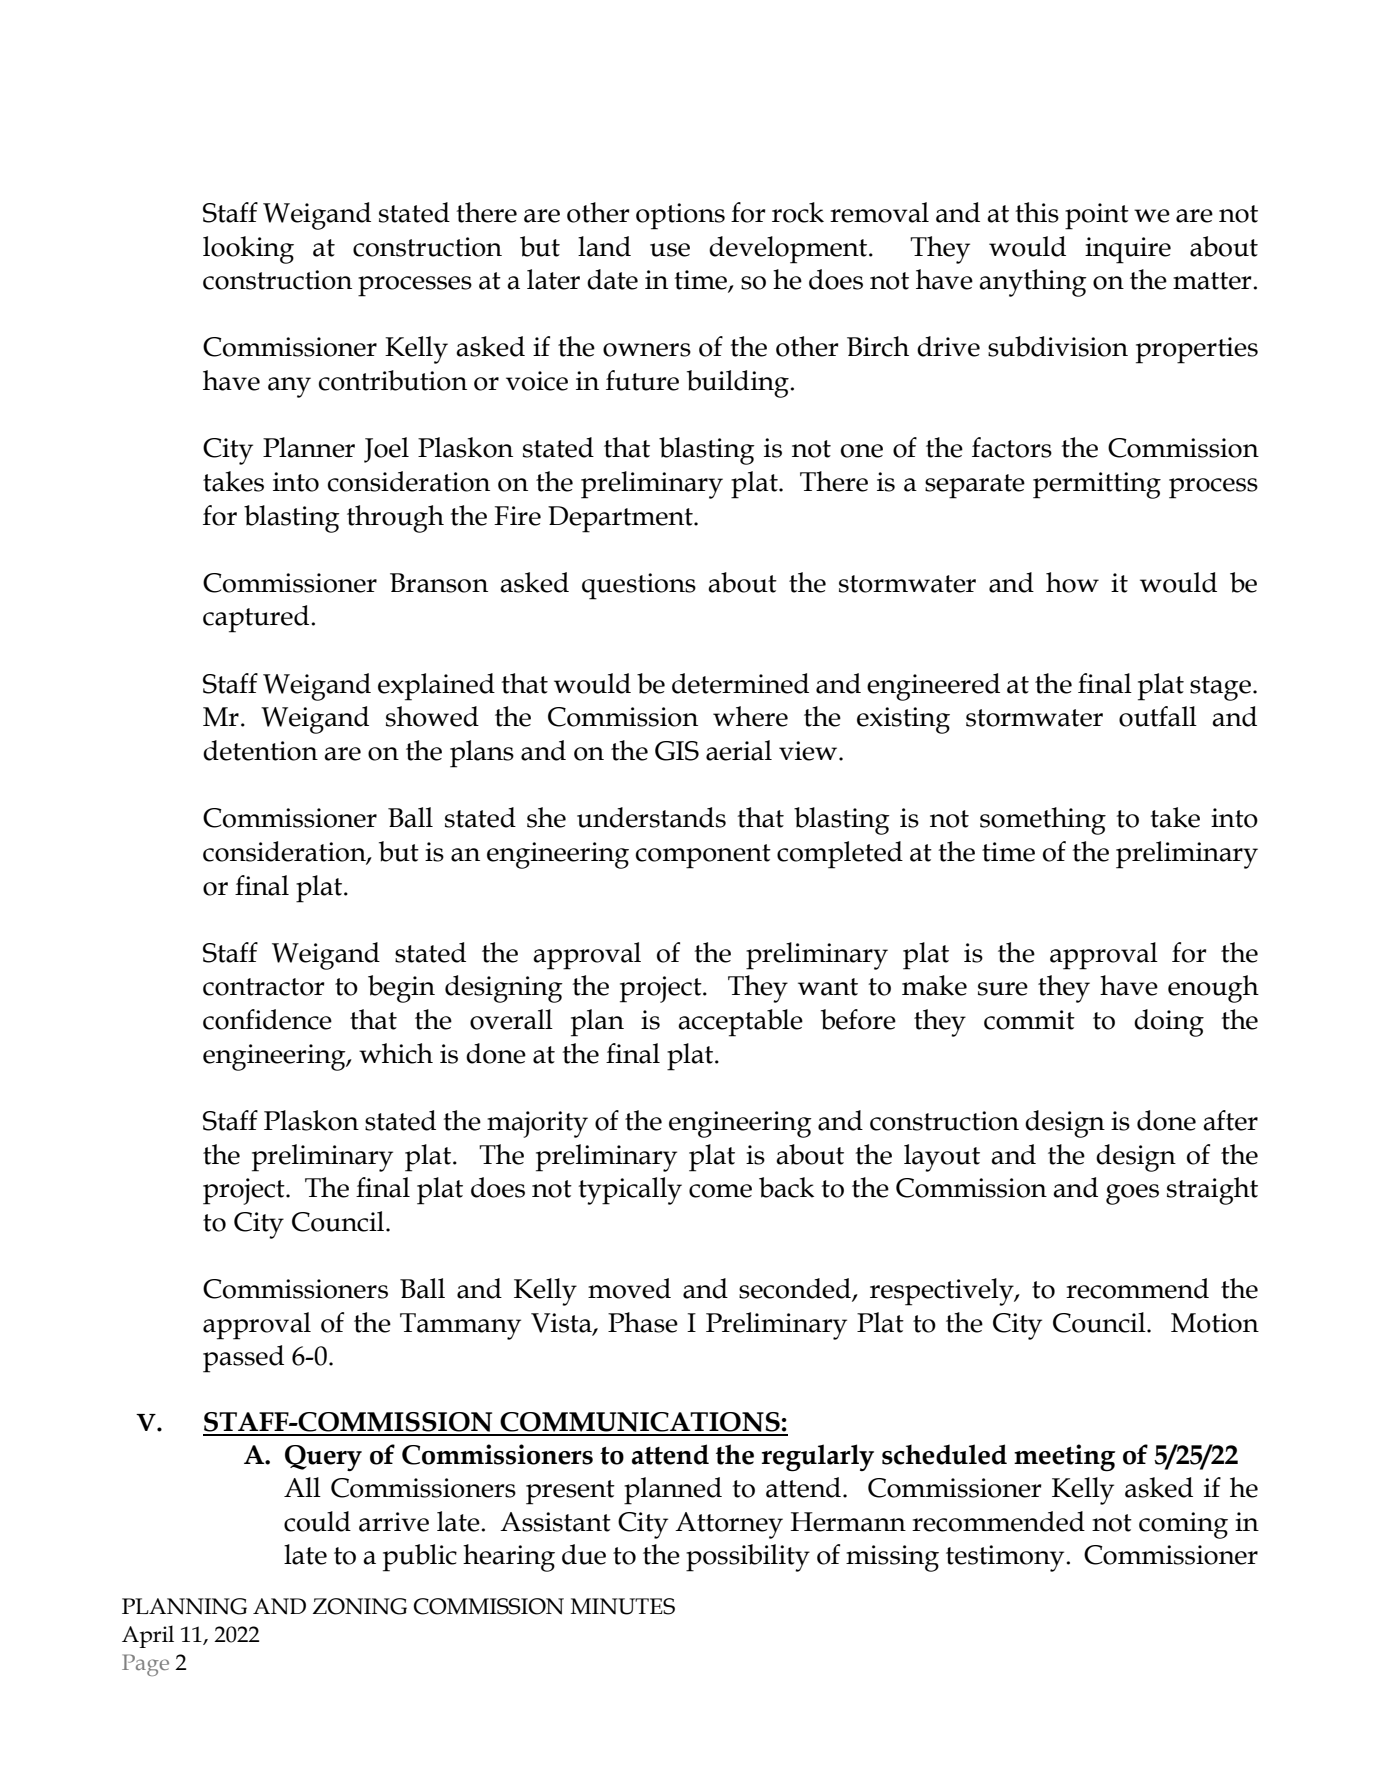 This page has width=1380, height=1786. Describe the element at coordinates (1005, 1558) in the page. I see `testimony` at that location.
